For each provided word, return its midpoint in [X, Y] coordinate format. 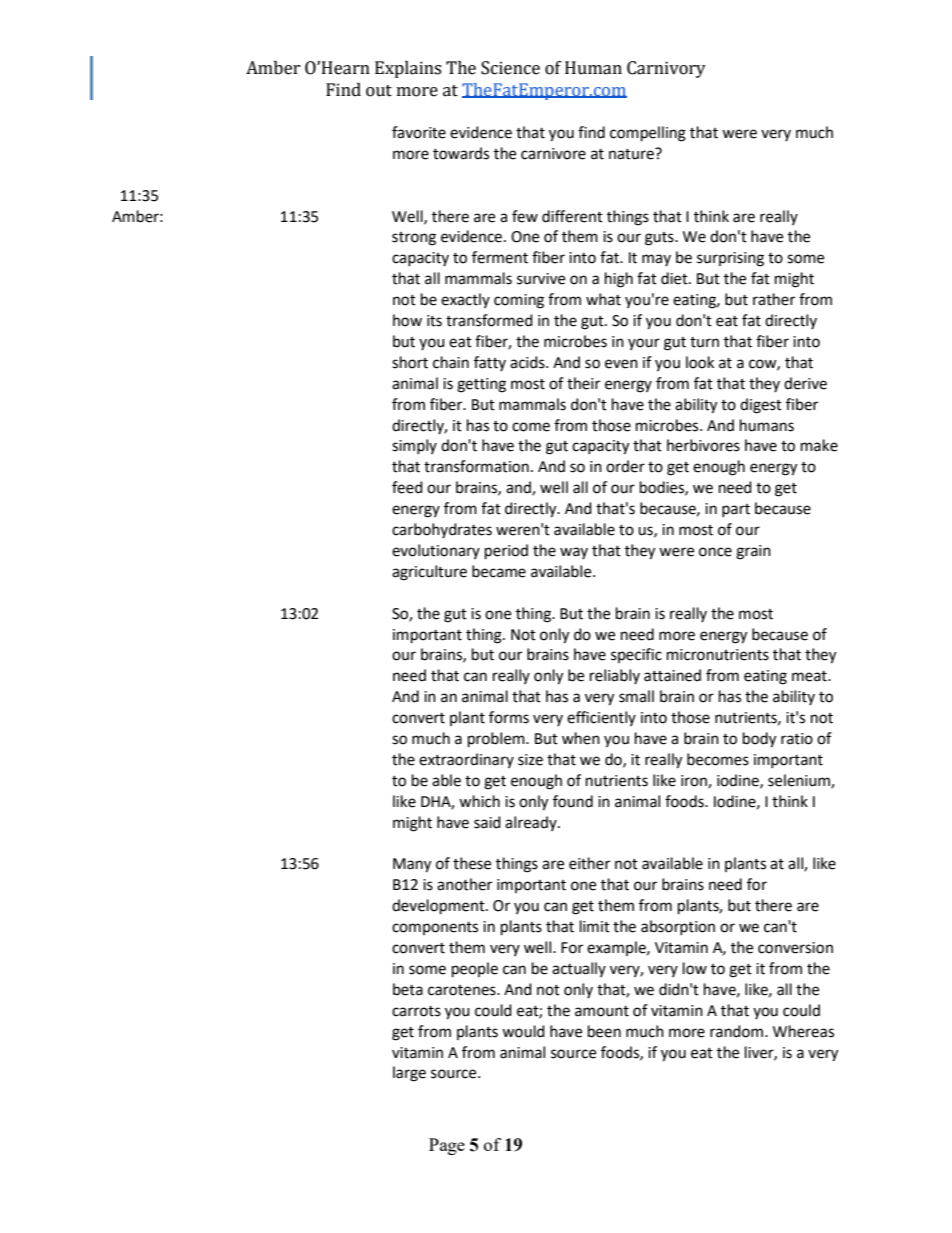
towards [461, 153]
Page [447, 1146]
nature [632, 154]
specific [636, 655]
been [604, 1031]
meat [810, 676]
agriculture [429, 573]
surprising [730, 259]
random [738, 1031]
